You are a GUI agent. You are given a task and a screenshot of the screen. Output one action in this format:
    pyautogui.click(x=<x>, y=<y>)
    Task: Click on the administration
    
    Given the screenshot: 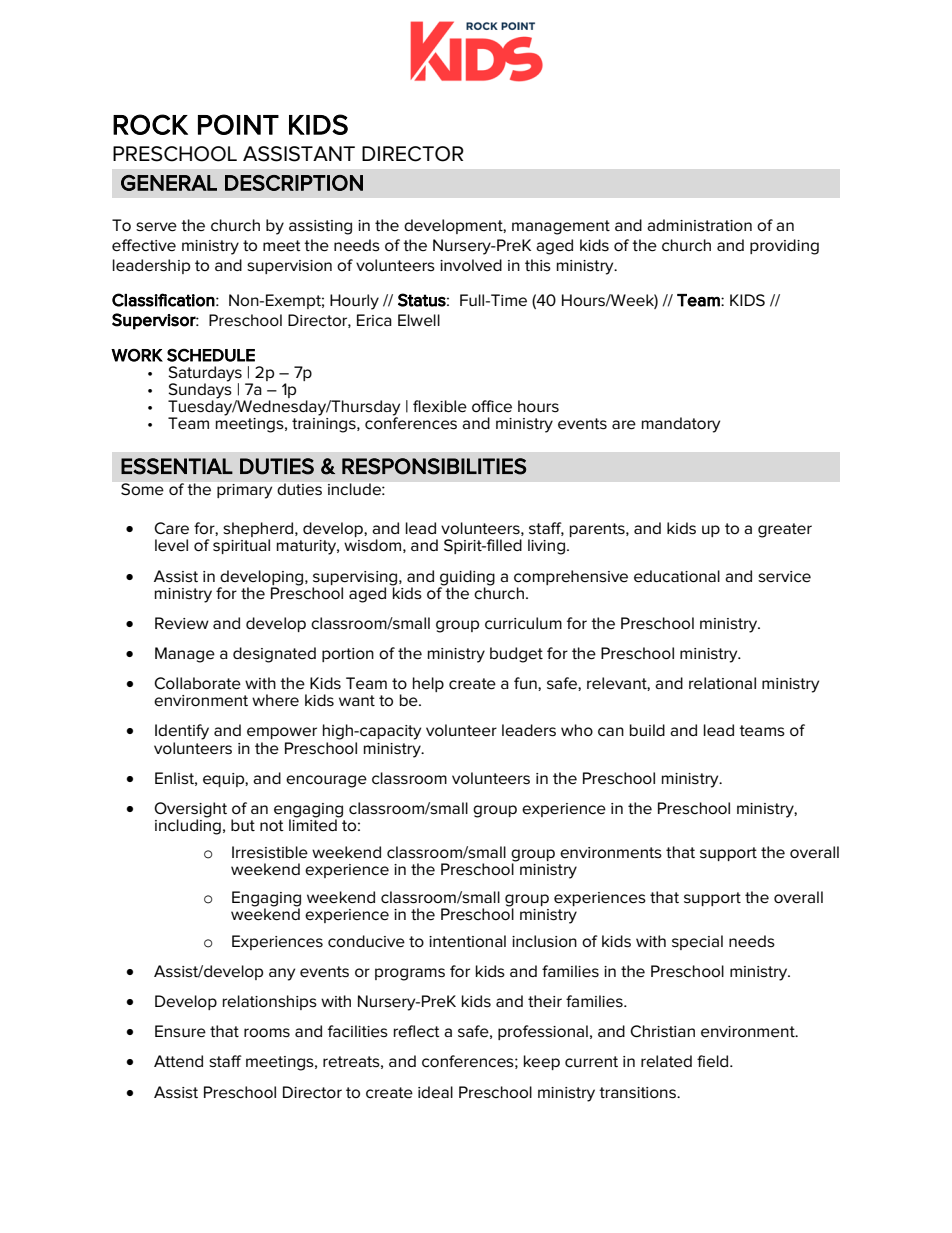 What is the action you would take?
    pyautogui.click(x=699, y=225)
